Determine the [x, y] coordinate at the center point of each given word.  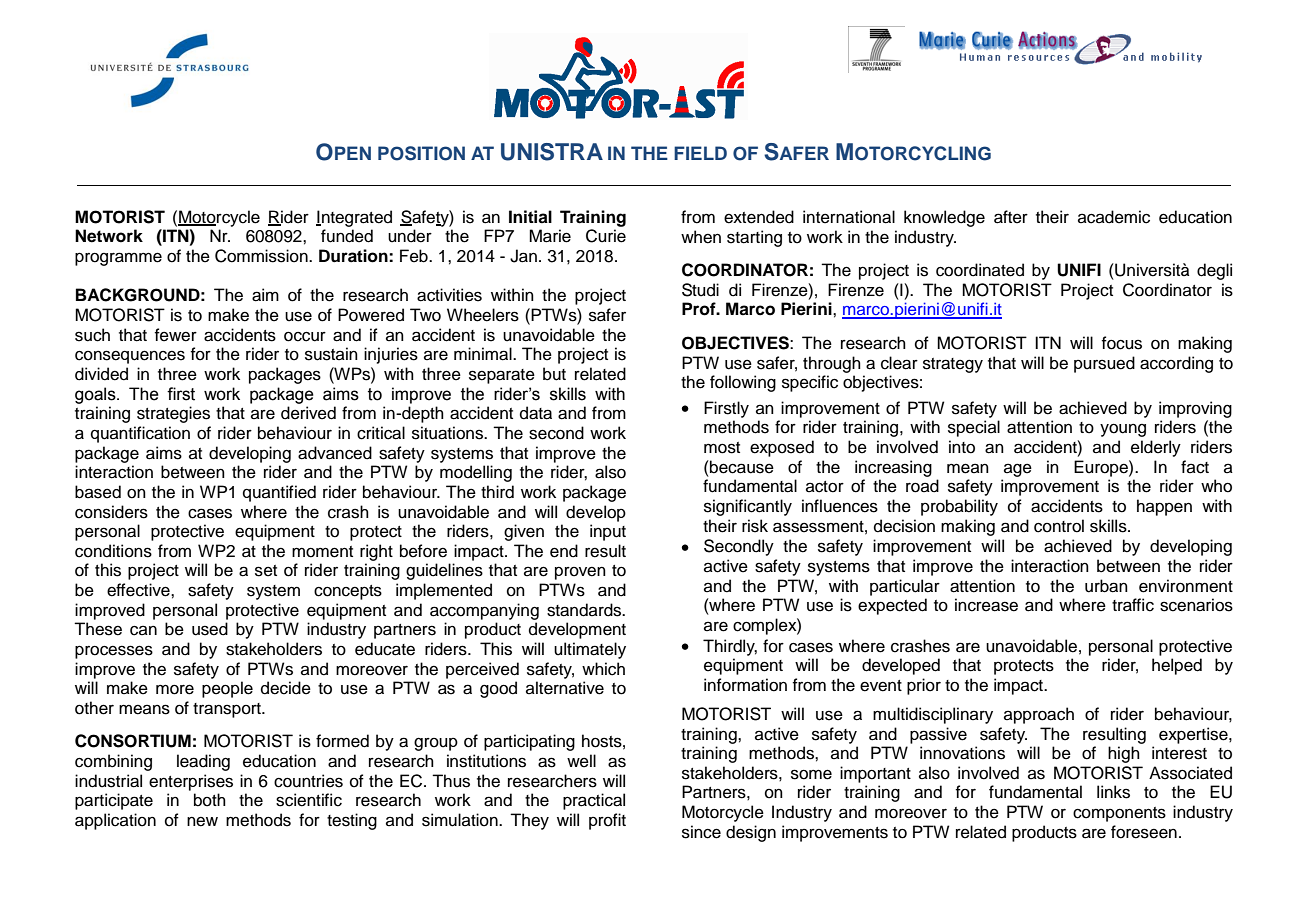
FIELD [700, 153]
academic [1114, 217]
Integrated [354, 218]
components [1119, 814]
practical [594, 801]
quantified [279, 493]
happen [1164, 507]
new [202, 821]
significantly [748, 507]
